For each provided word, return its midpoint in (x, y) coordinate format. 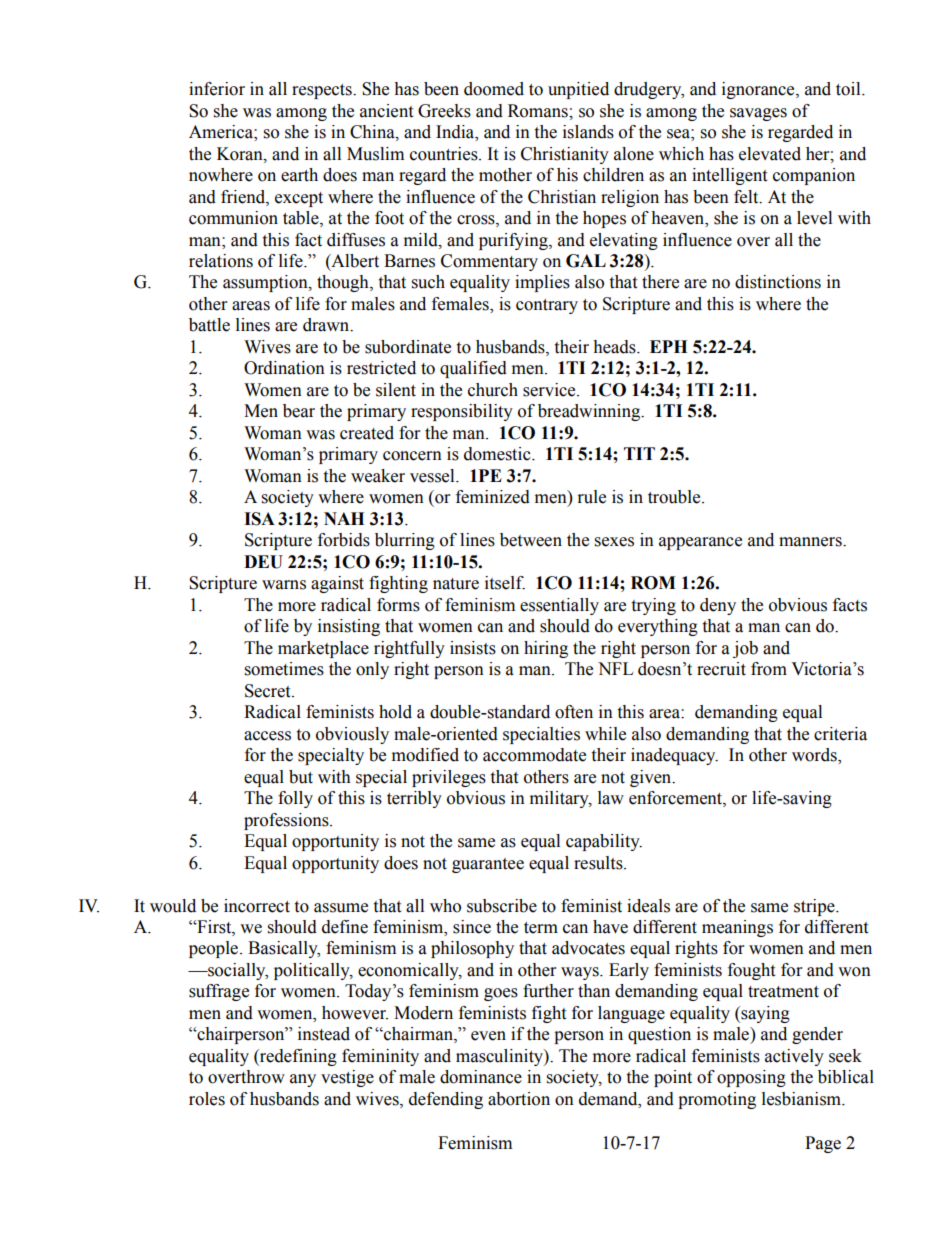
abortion (519, 1099)
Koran (241, 154)
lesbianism (802, 1099)
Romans (539, 111)
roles (207, 1099)
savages (758, 114)
